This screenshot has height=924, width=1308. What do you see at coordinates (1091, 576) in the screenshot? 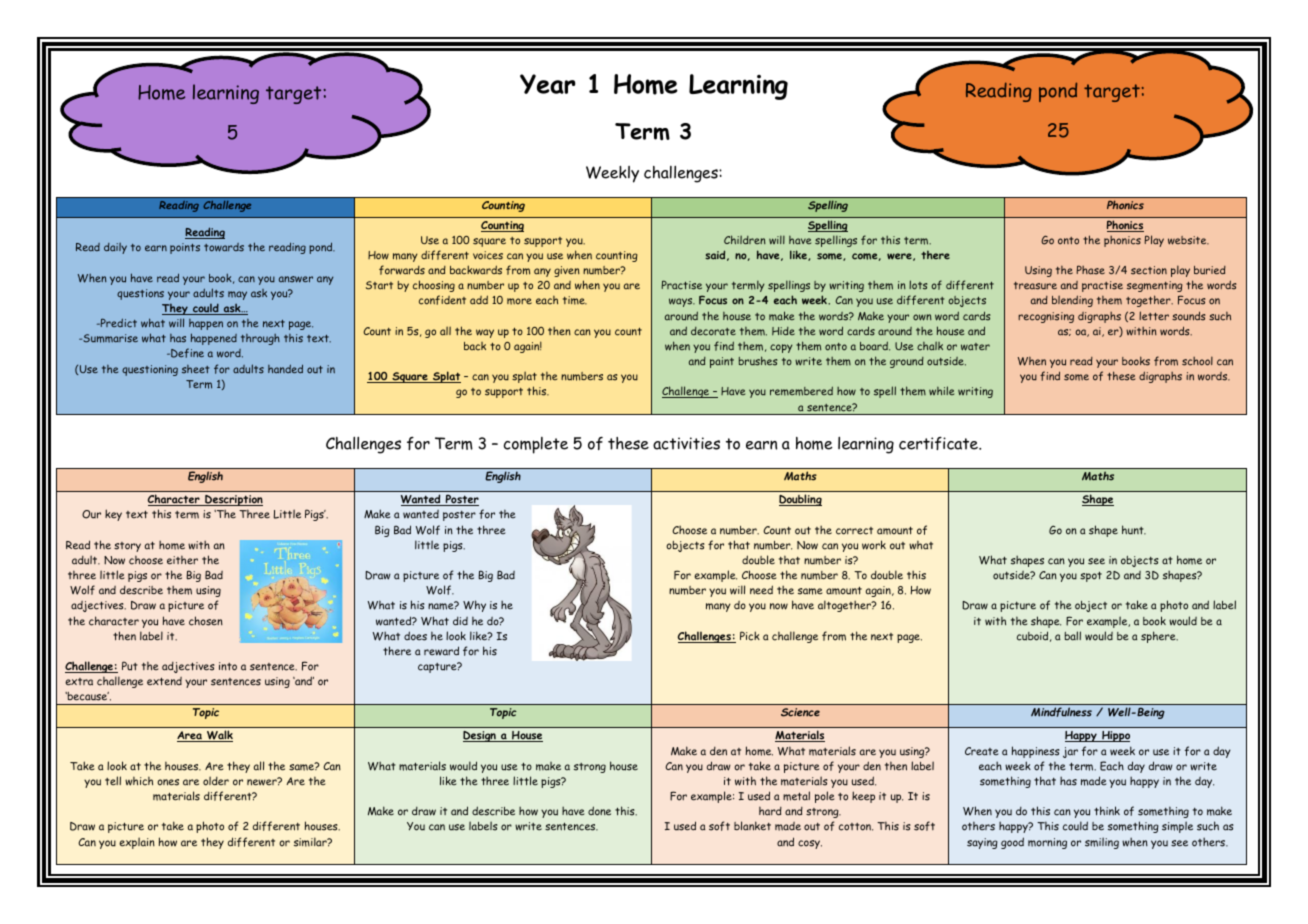
I see `spot` at bounding box center [1091, 576].
